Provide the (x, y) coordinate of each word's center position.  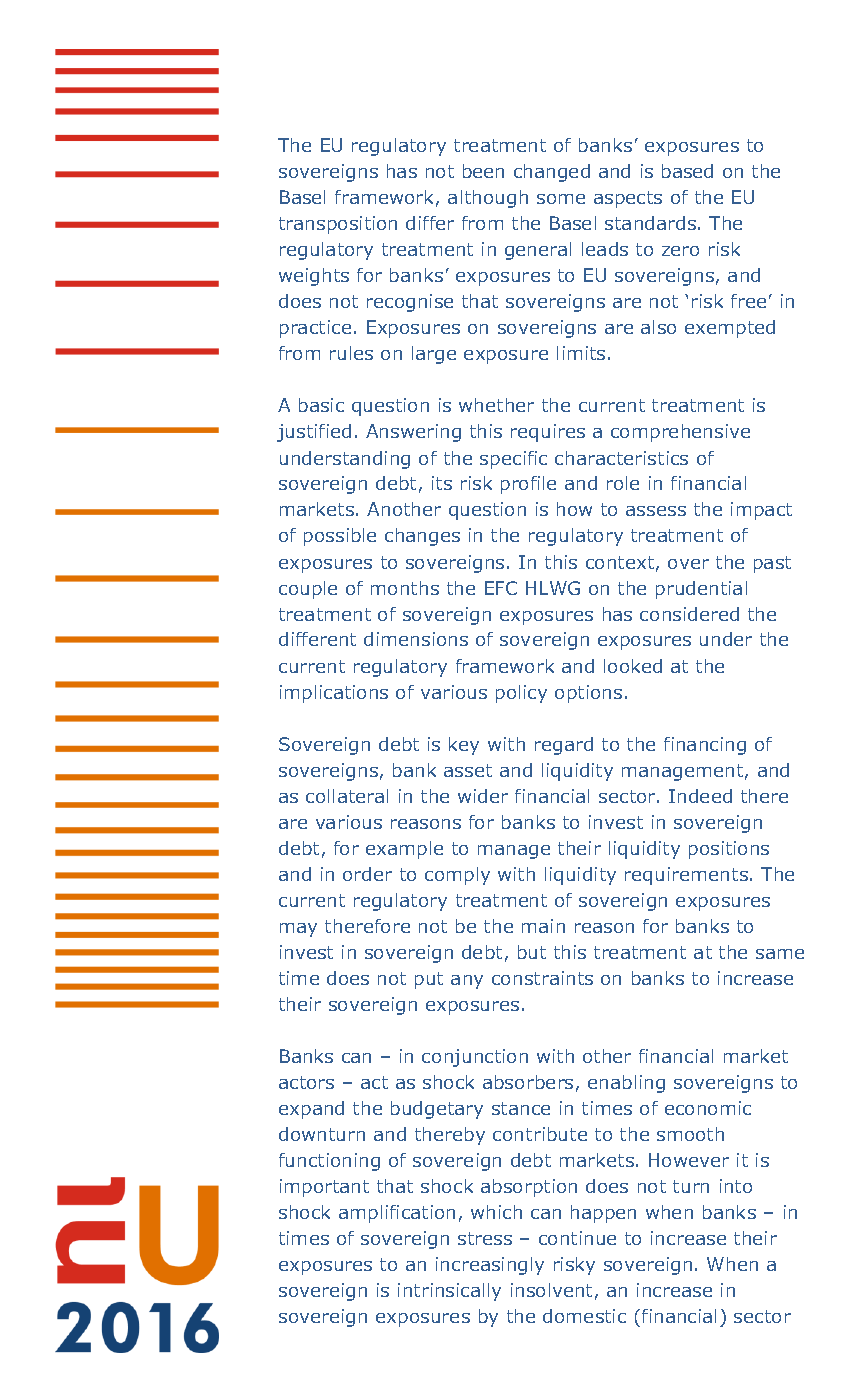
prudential (701, 590)
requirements (686, 876)
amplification (397, 1214)
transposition (338, 225)
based (687, 171)
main (543, 926)
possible (340, 537)
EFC (501, 588)
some (561, 199)
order (367, 874)
